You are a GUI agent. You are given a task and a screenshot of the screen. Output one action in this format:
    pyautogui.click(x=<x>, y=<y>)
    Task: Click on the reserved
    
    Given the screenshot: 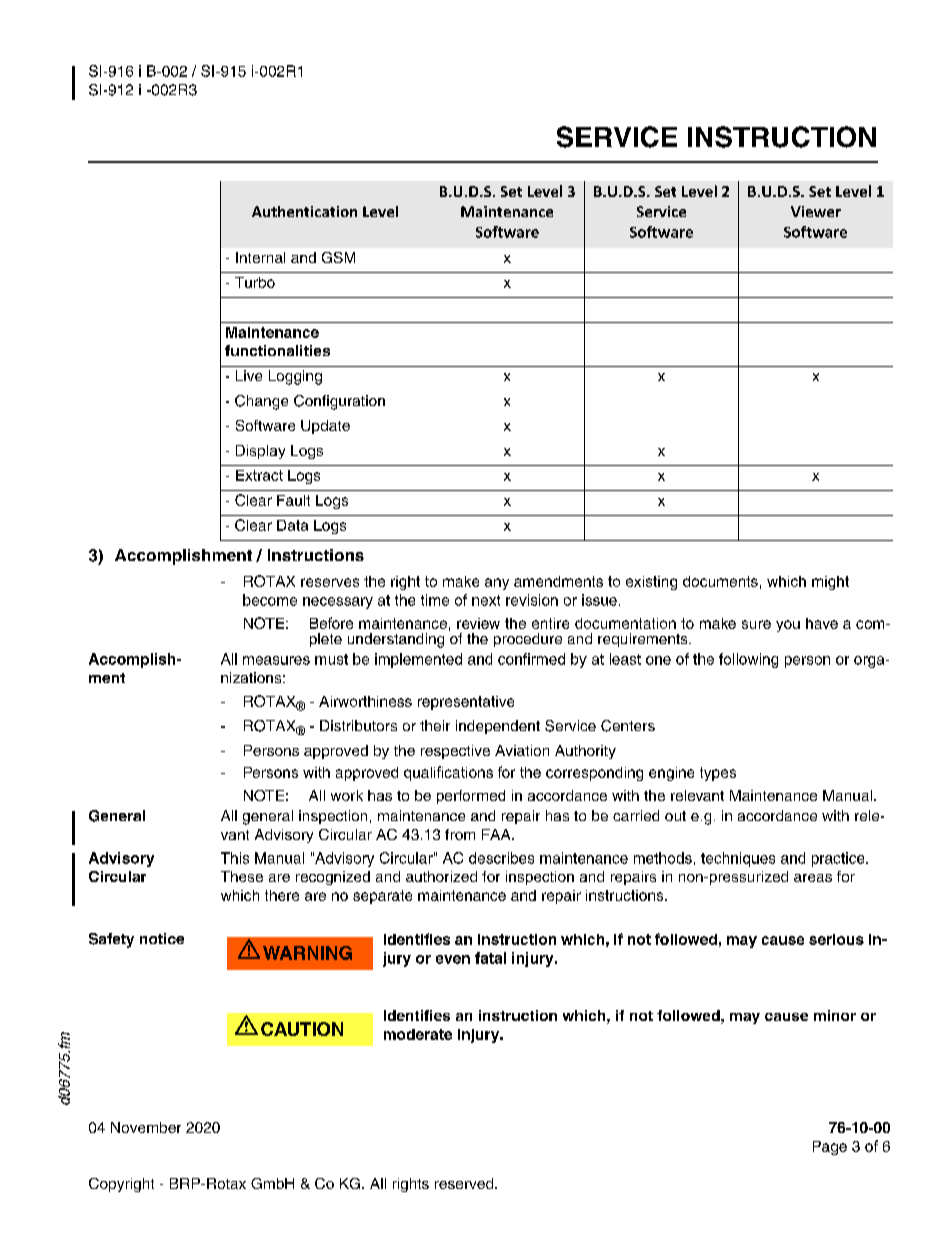 What is the action you would take?
    pyautogui.click(x=465, y=1183)
